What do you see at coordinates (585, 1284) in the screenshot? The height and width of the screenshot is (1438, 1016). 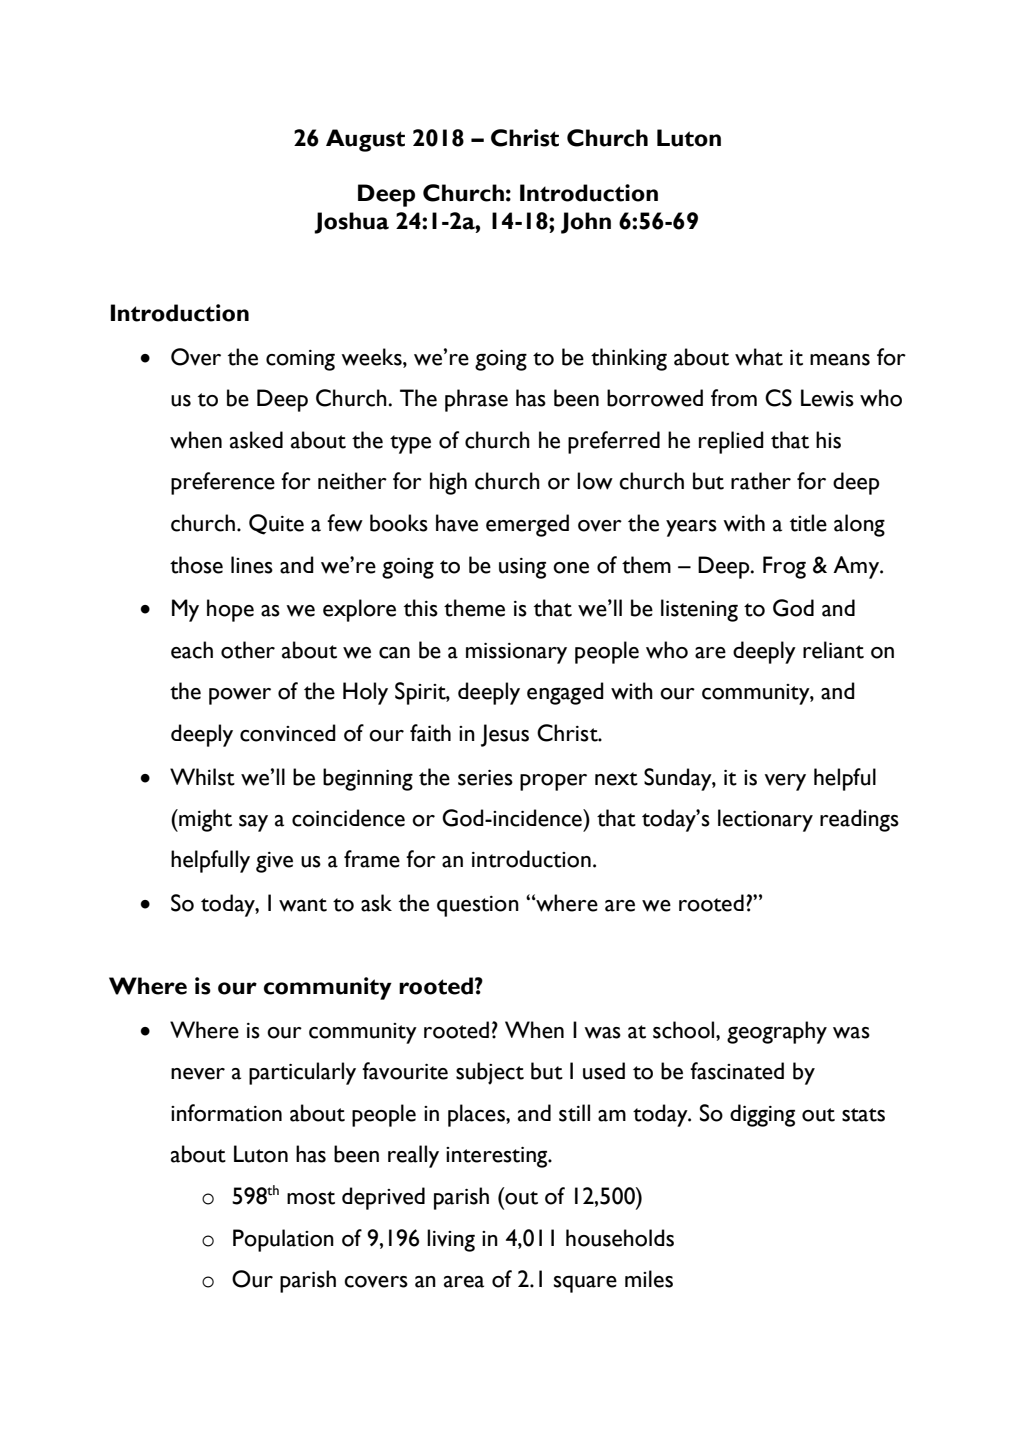 I see `square` at bounding box center [585, 1284].
